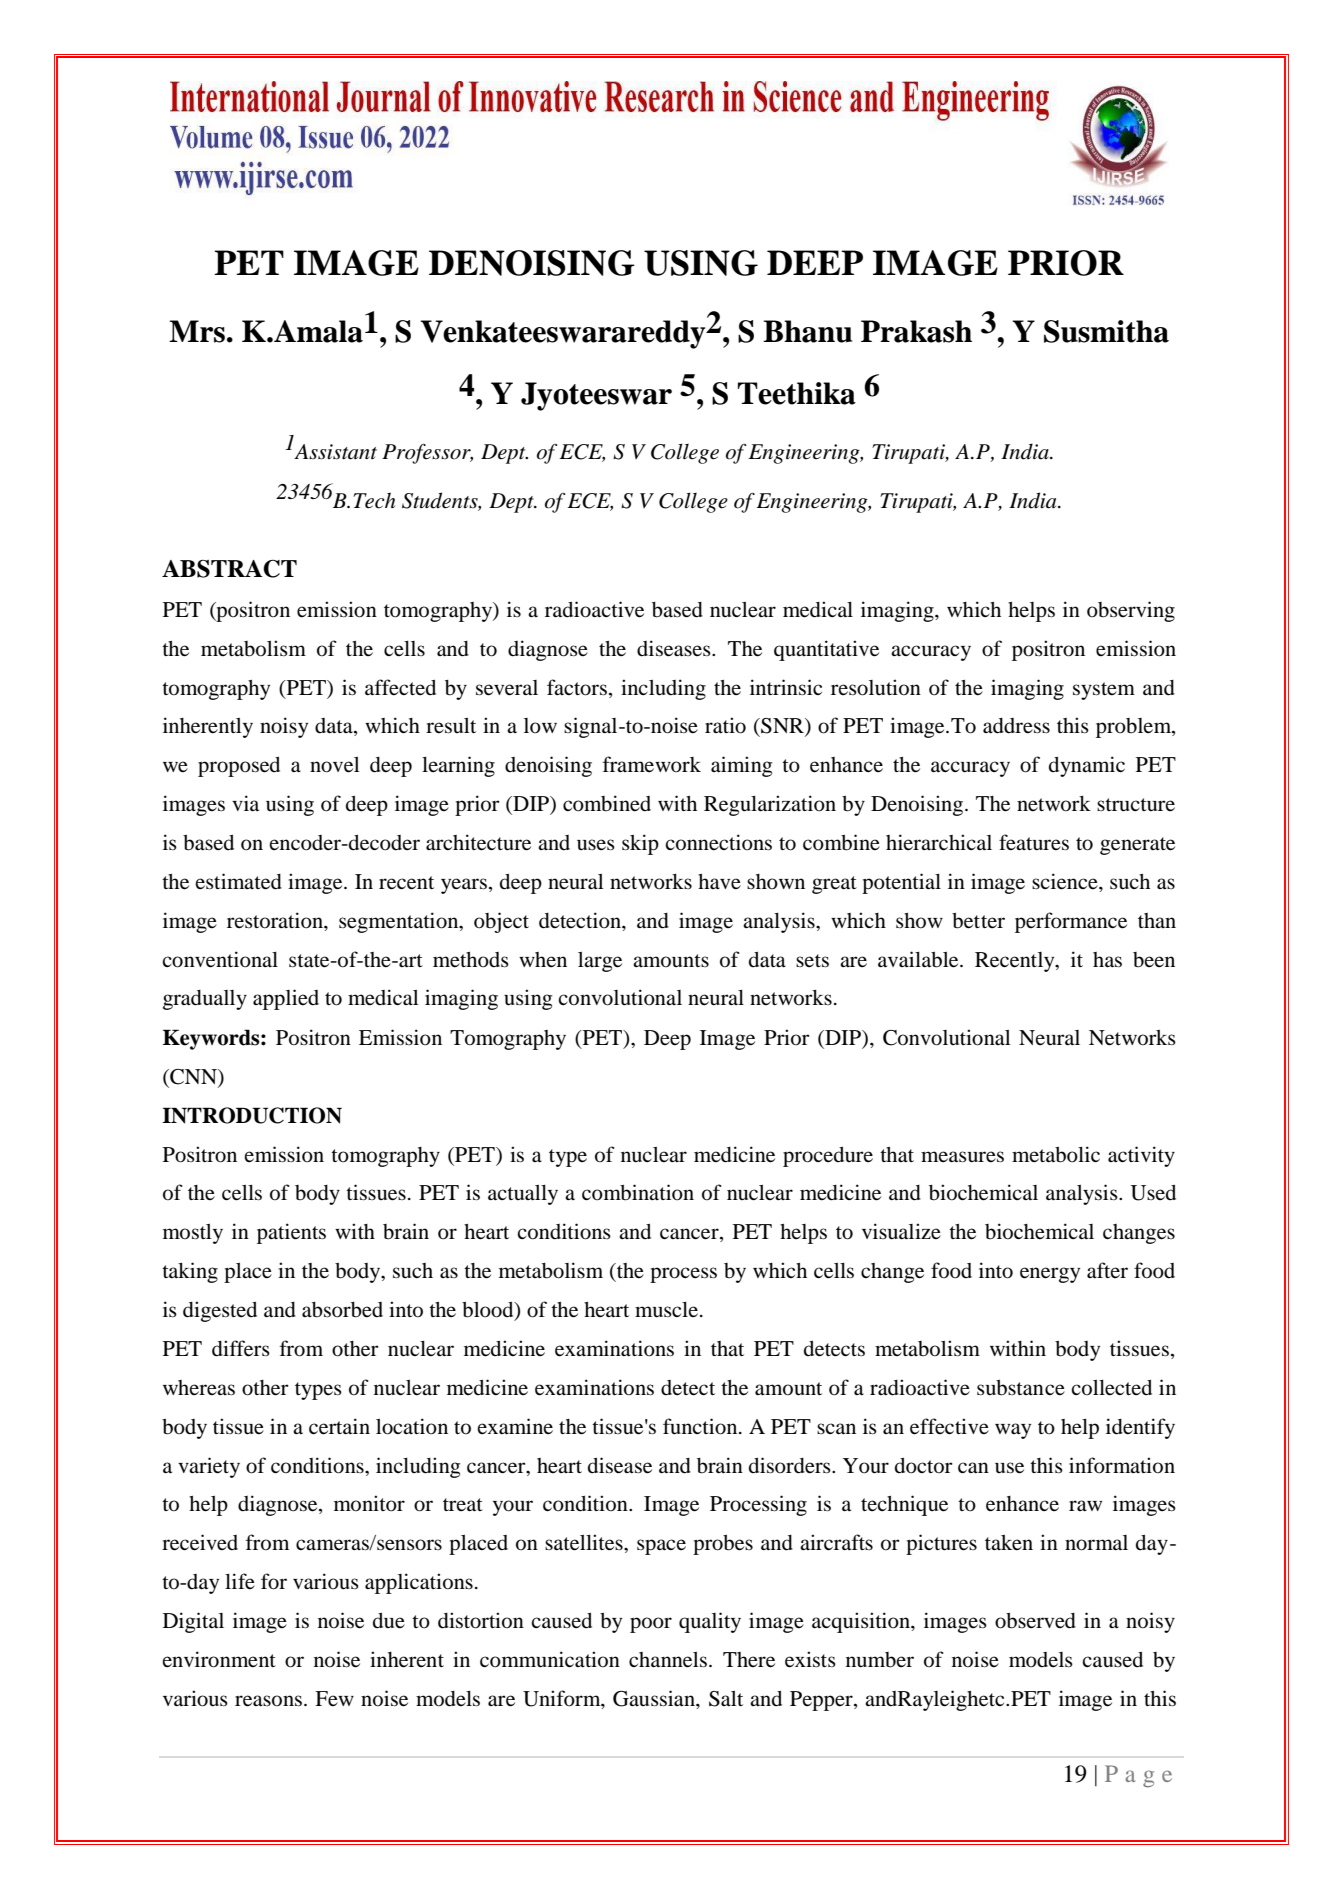 The width and height of the page is (1342, 1898). Describe the element at coordinates (197, 331) in the page. I see `Mrs` at that location.
